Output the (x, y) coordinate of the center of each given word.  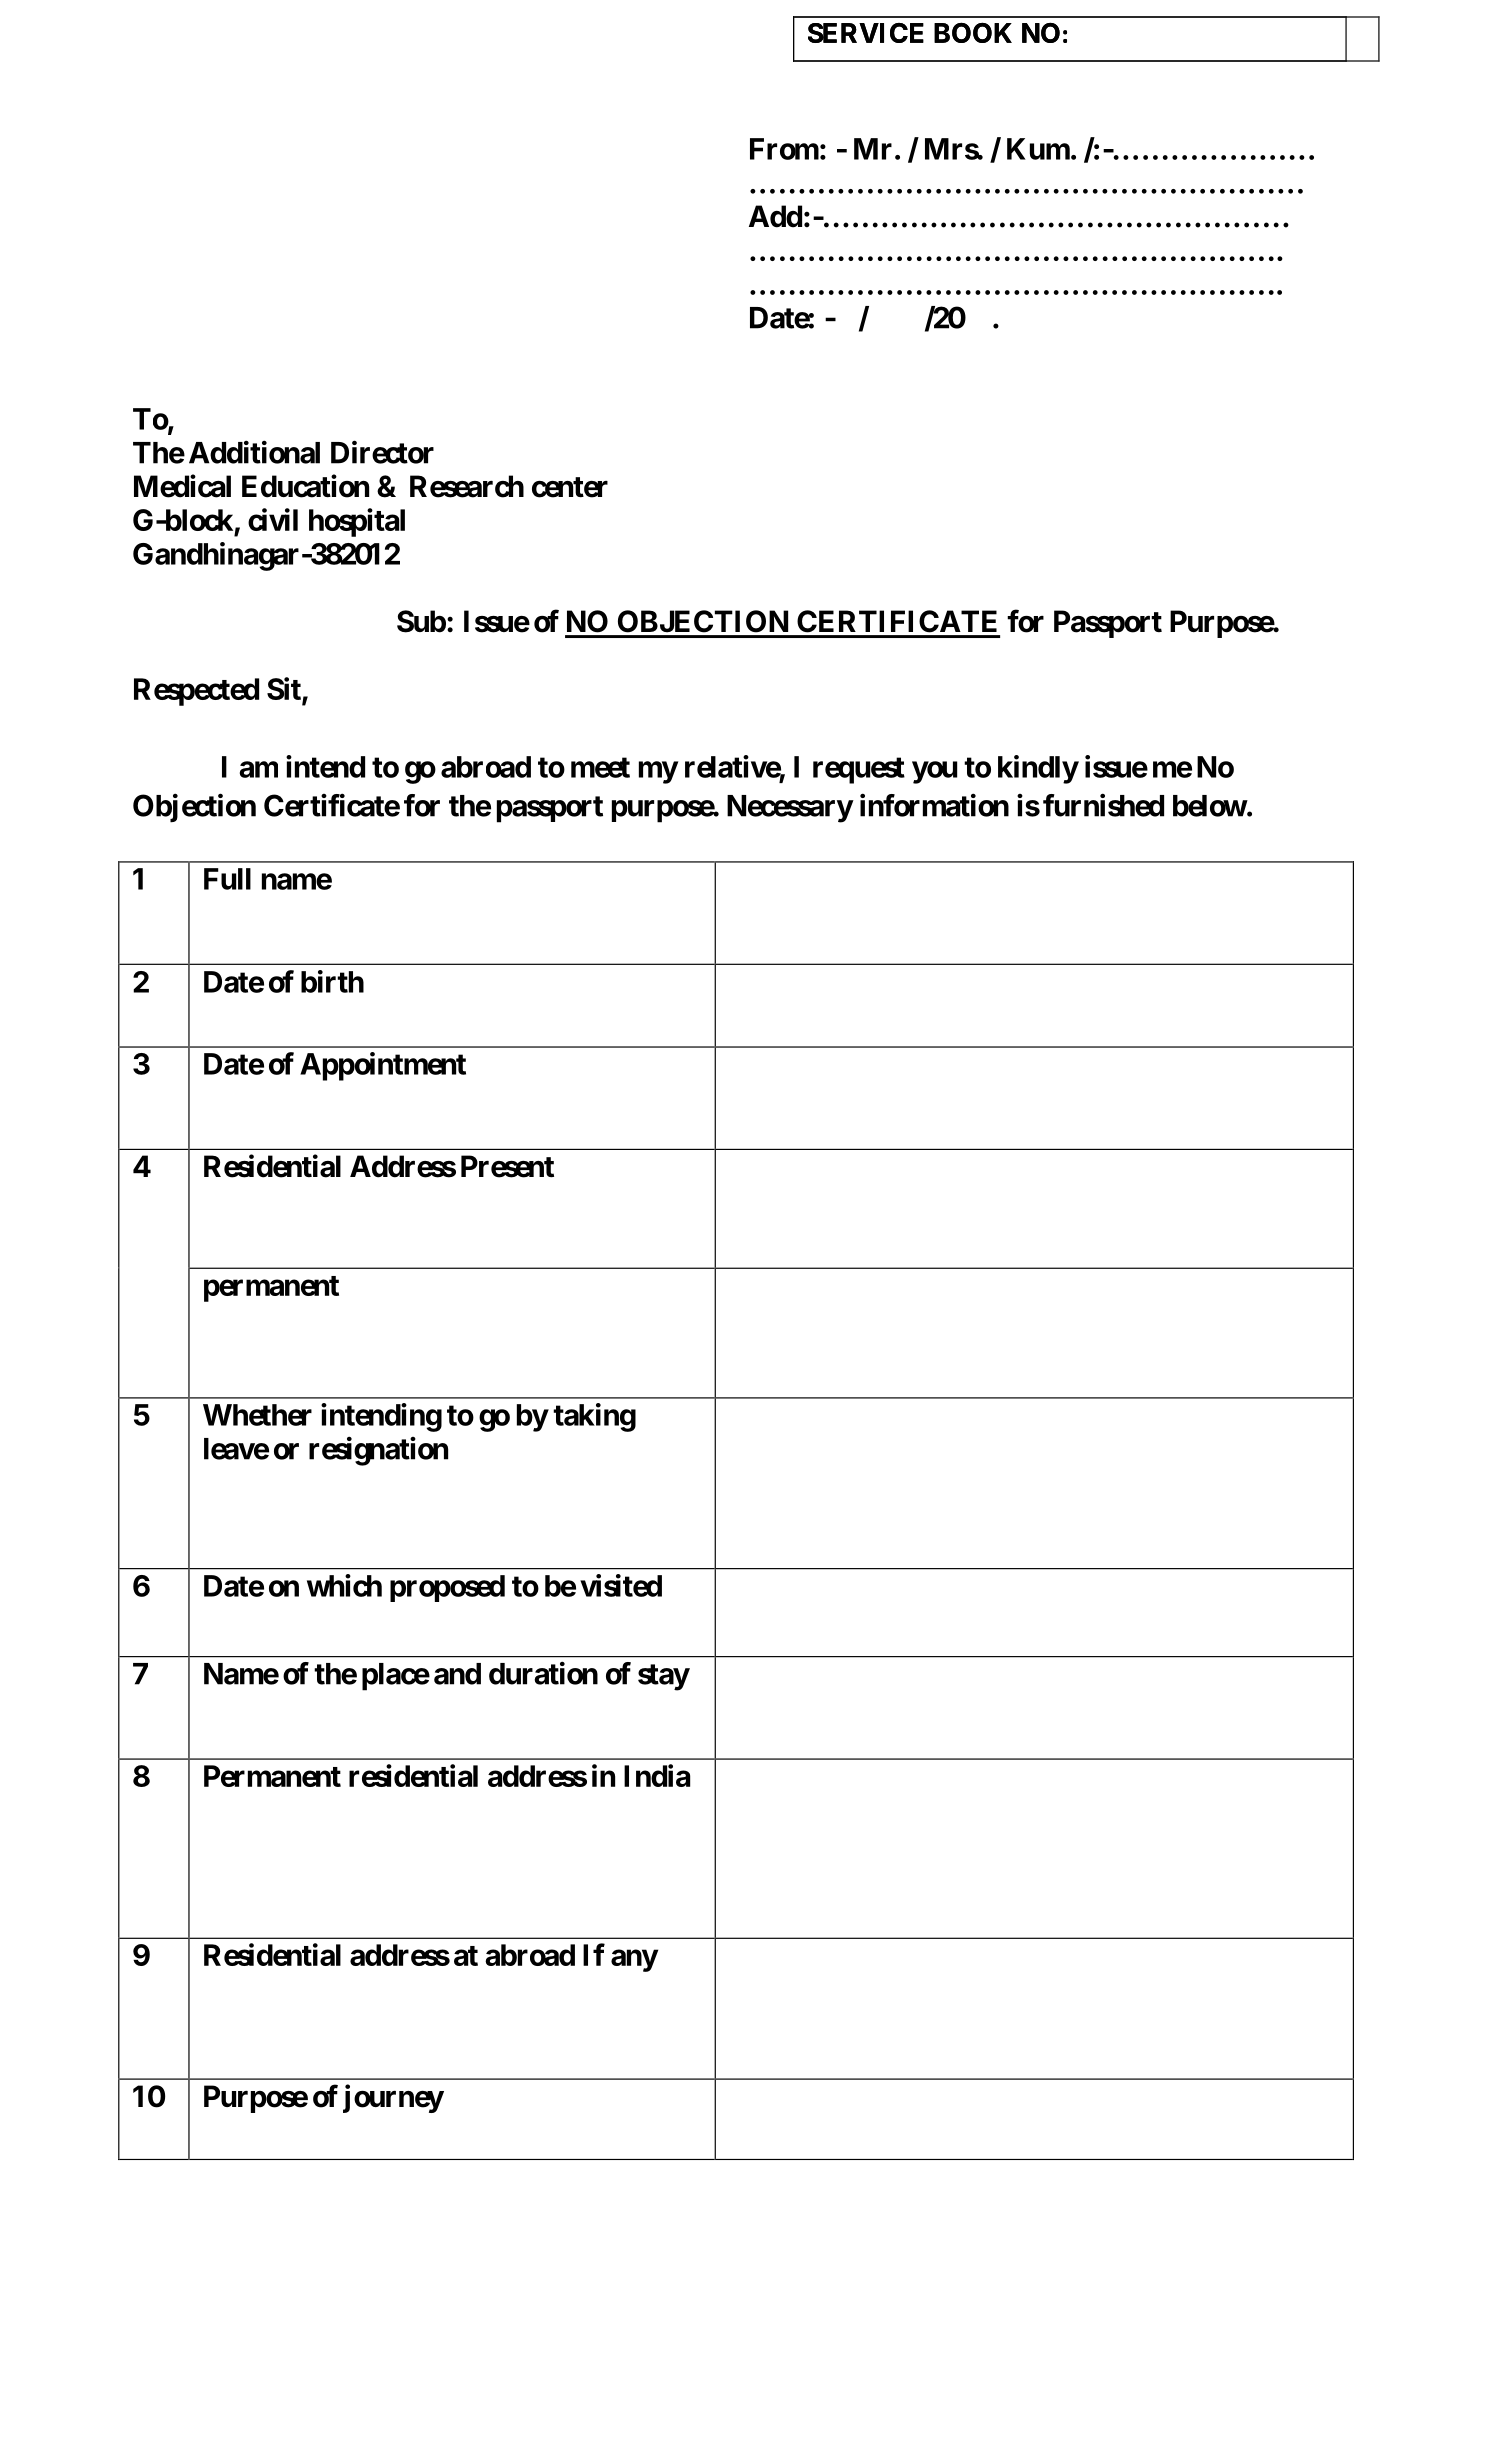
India (657, 1775)
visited (621, 1585)
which (344, 1585)
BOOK (973, 32)
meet (600, 767)
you (934, 772)
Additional (254, 452)
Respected (196, 692)
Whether (257, 1415)
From (784, 149)
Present (507, 1166)
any (634, 1961)
